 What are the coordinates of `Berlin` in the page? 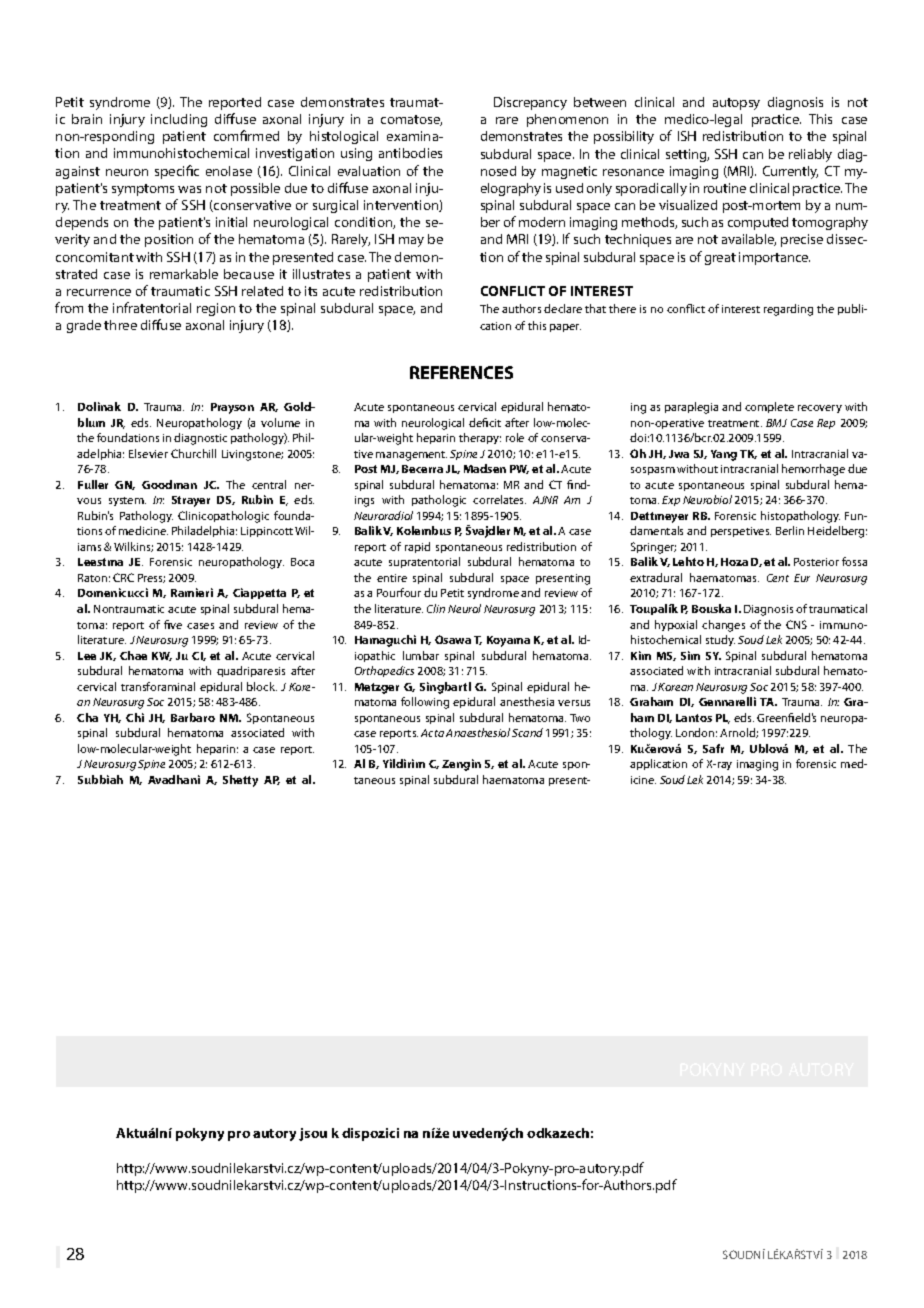 It's located at (790, 530).
